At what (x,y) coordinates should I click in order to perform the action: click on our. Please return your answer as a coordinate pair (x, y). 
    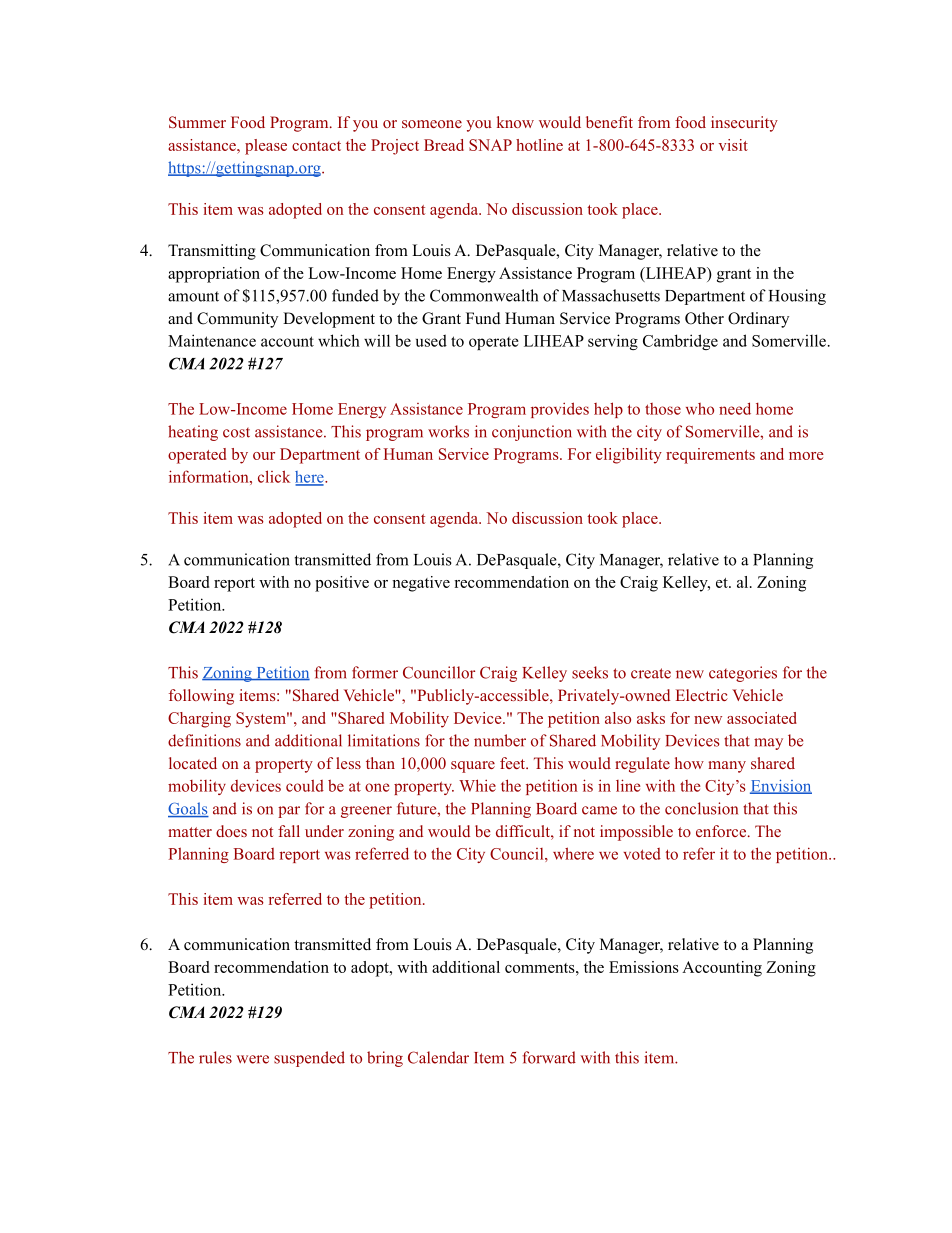
    Looking at the image, I should click on (264, 456).
